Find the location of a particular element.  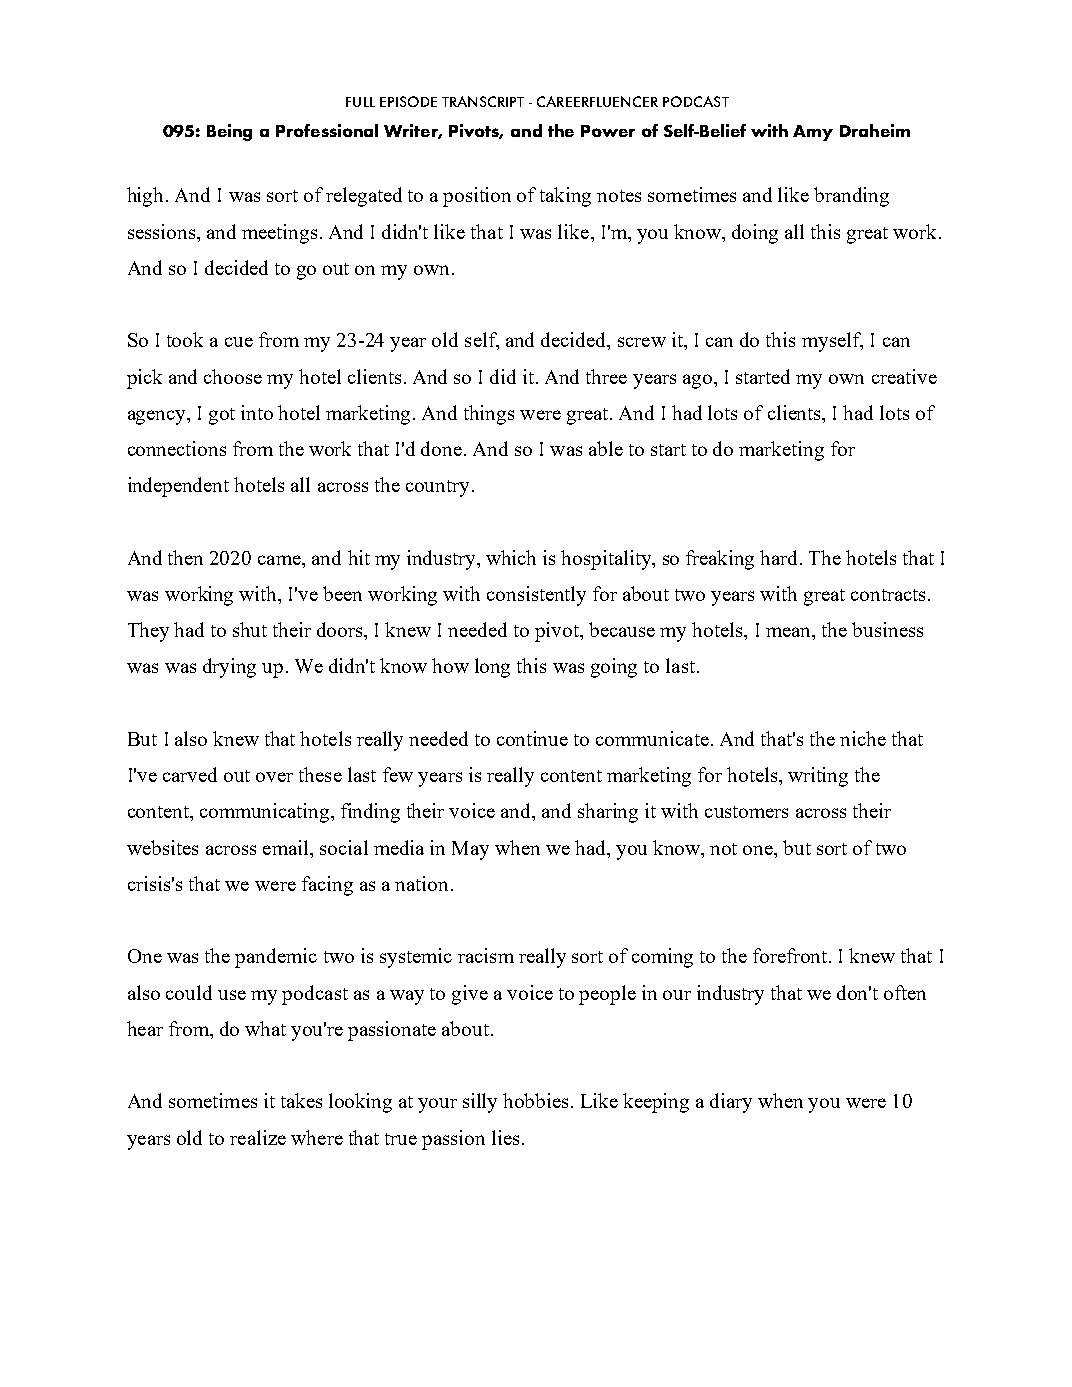

Amy is located at coordinates (813, 133).
